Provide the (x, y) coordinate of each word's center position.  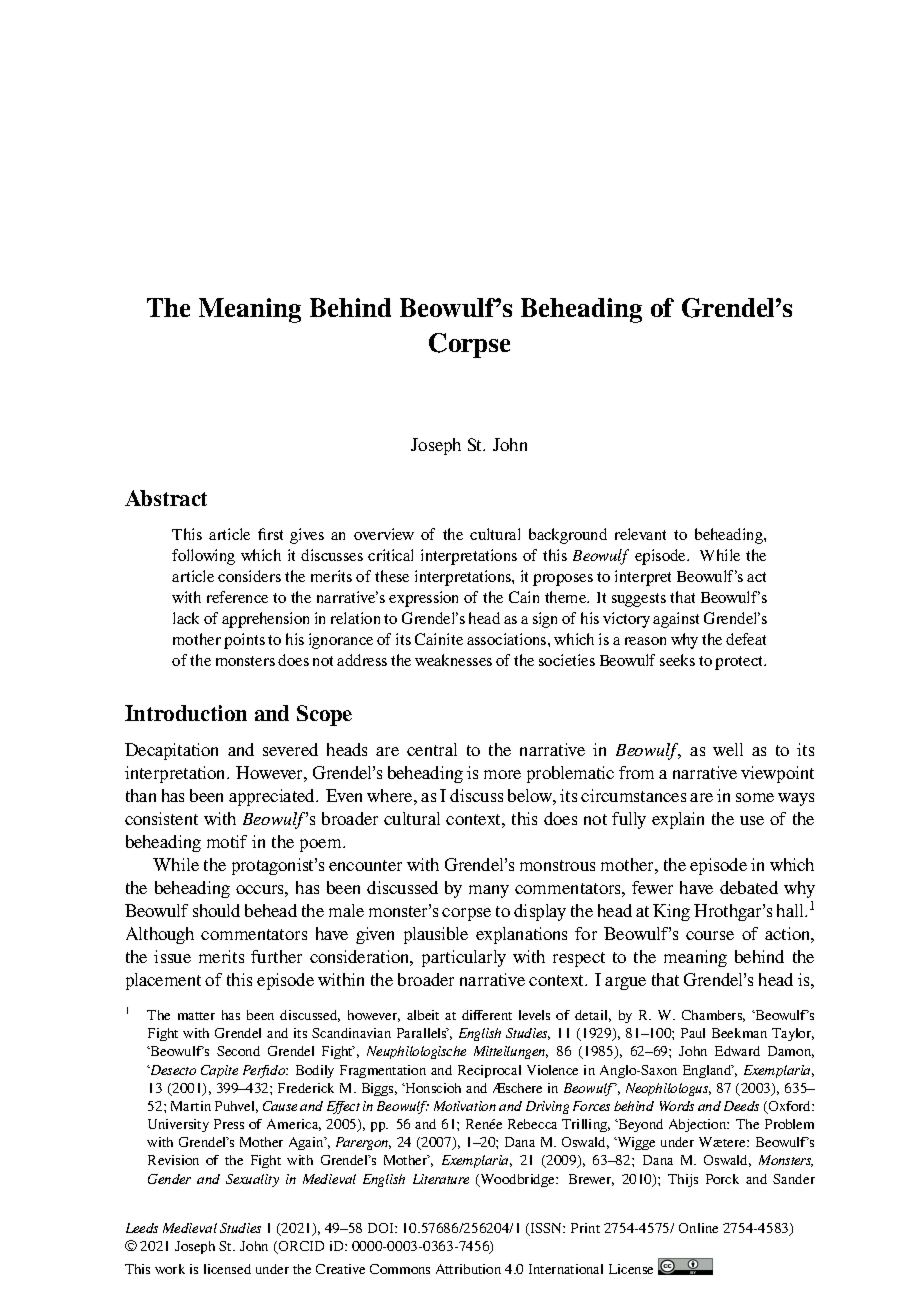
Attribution (468, 1269)
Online (698, 1228)
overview (384, 534)
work (170, 1269)
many (489, 891)
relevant (640, 534)
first (270, 534)
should (216, 910)
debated (749, 887)
